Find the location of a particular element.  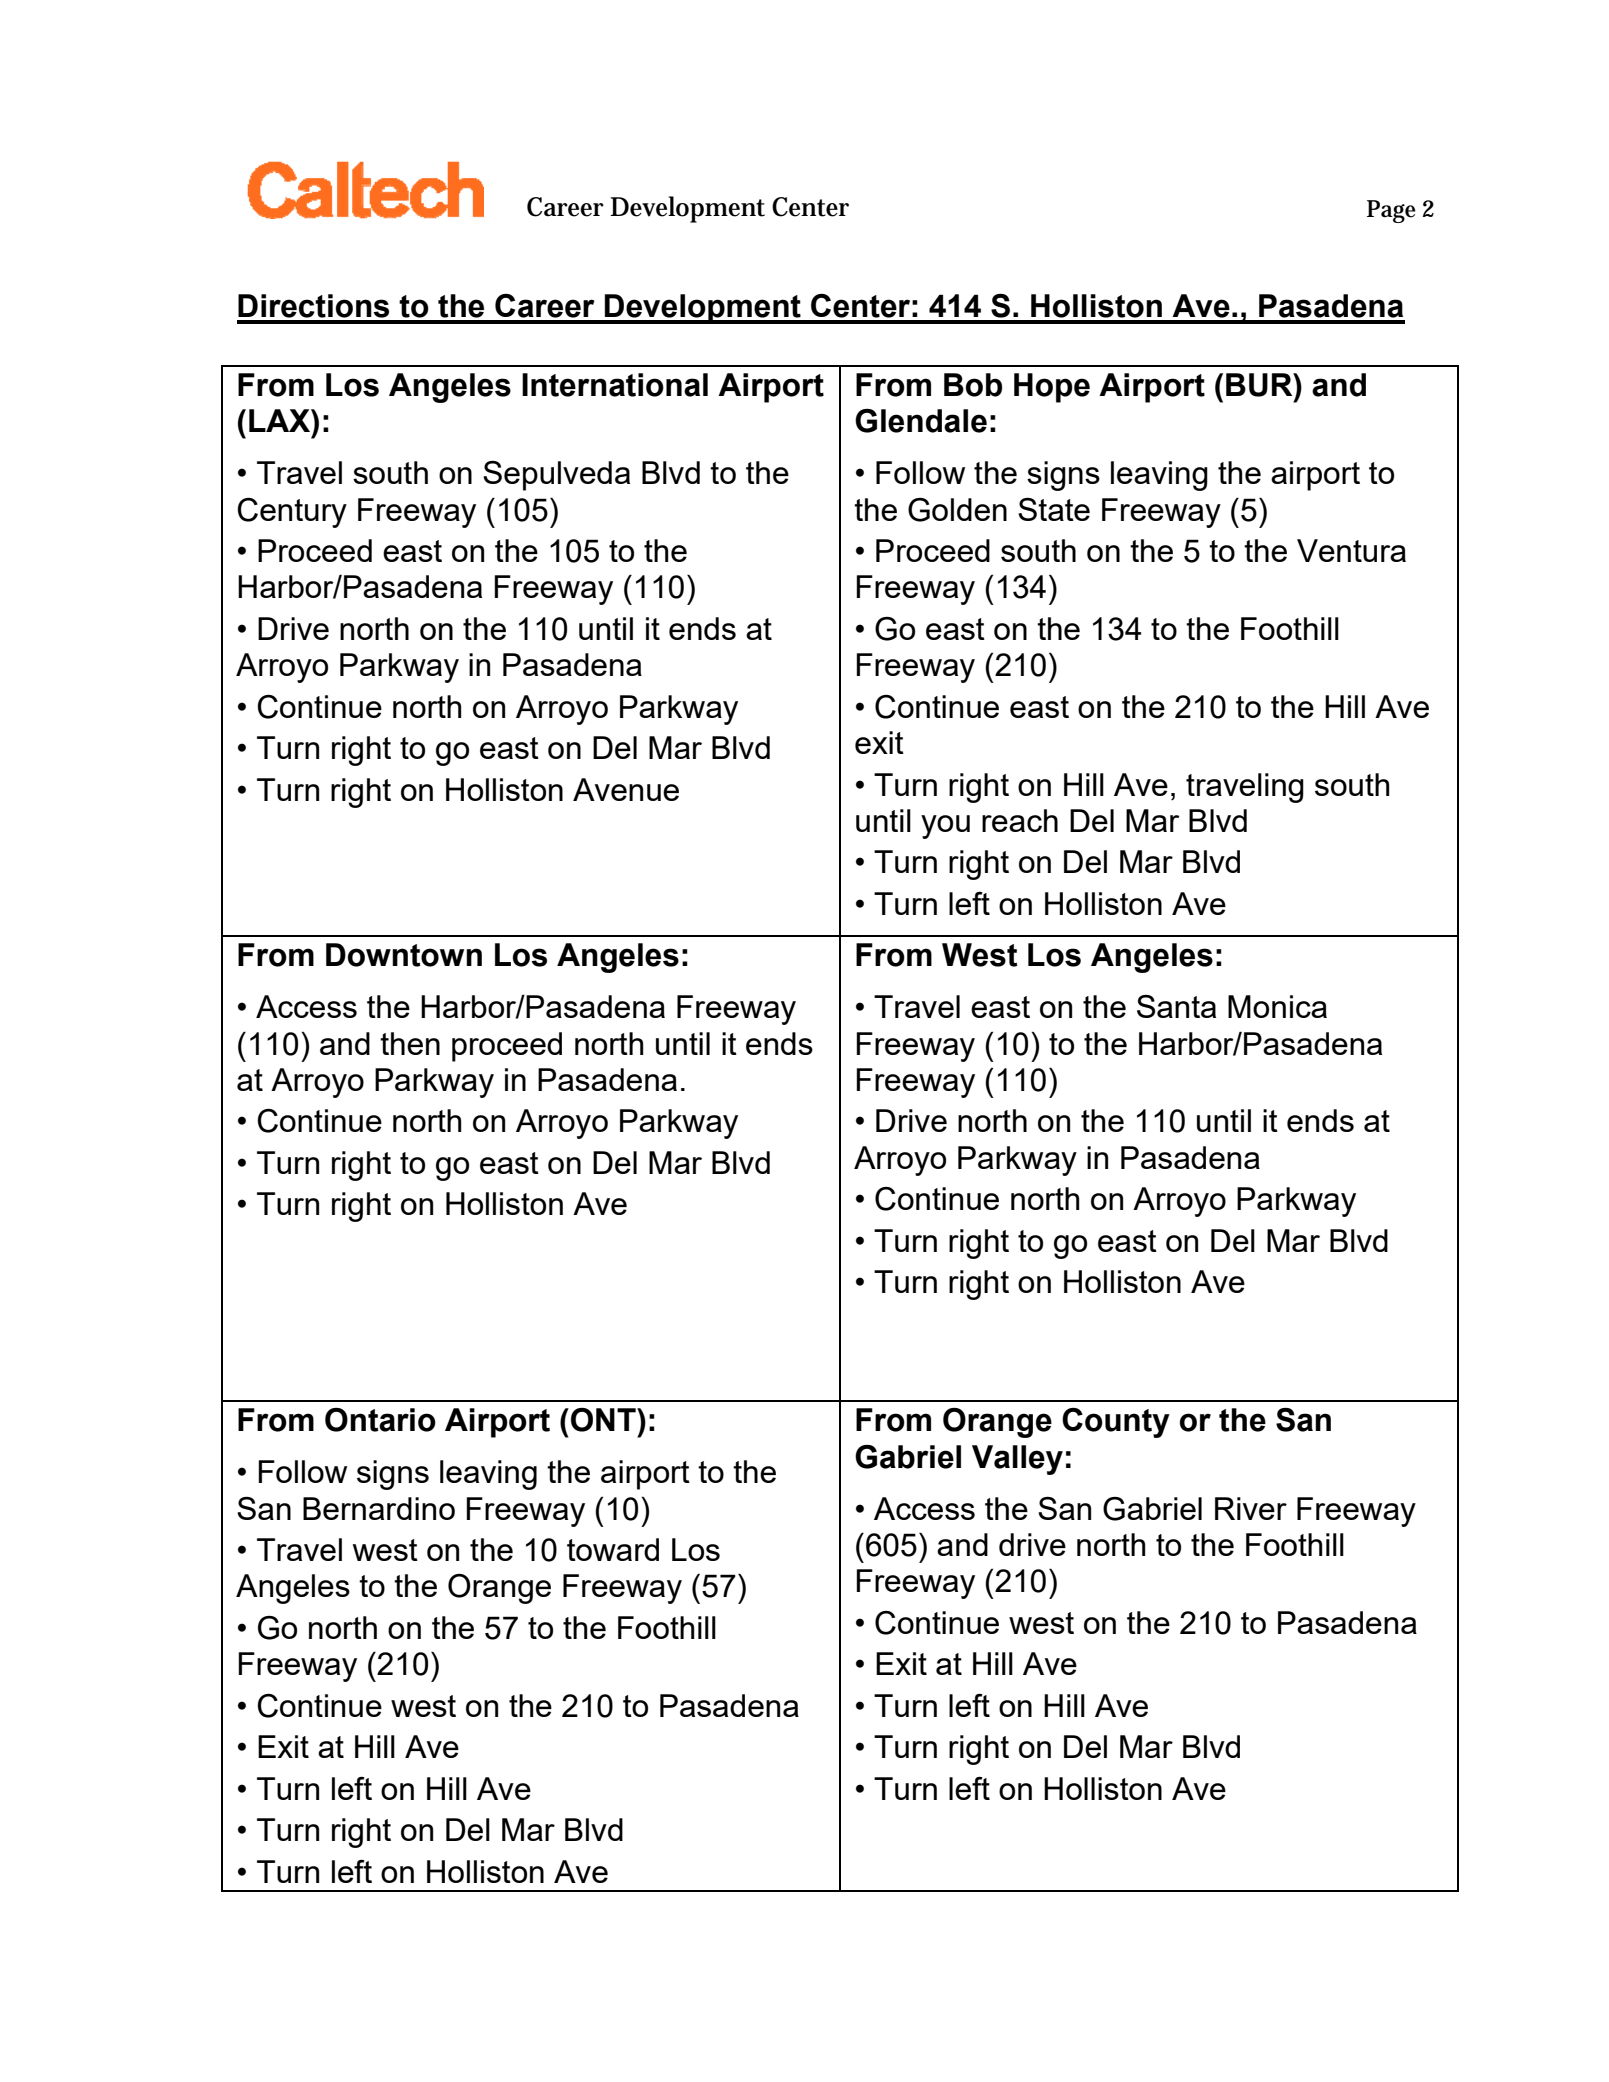

Bernardino is located at coordinates (379, 1508).
